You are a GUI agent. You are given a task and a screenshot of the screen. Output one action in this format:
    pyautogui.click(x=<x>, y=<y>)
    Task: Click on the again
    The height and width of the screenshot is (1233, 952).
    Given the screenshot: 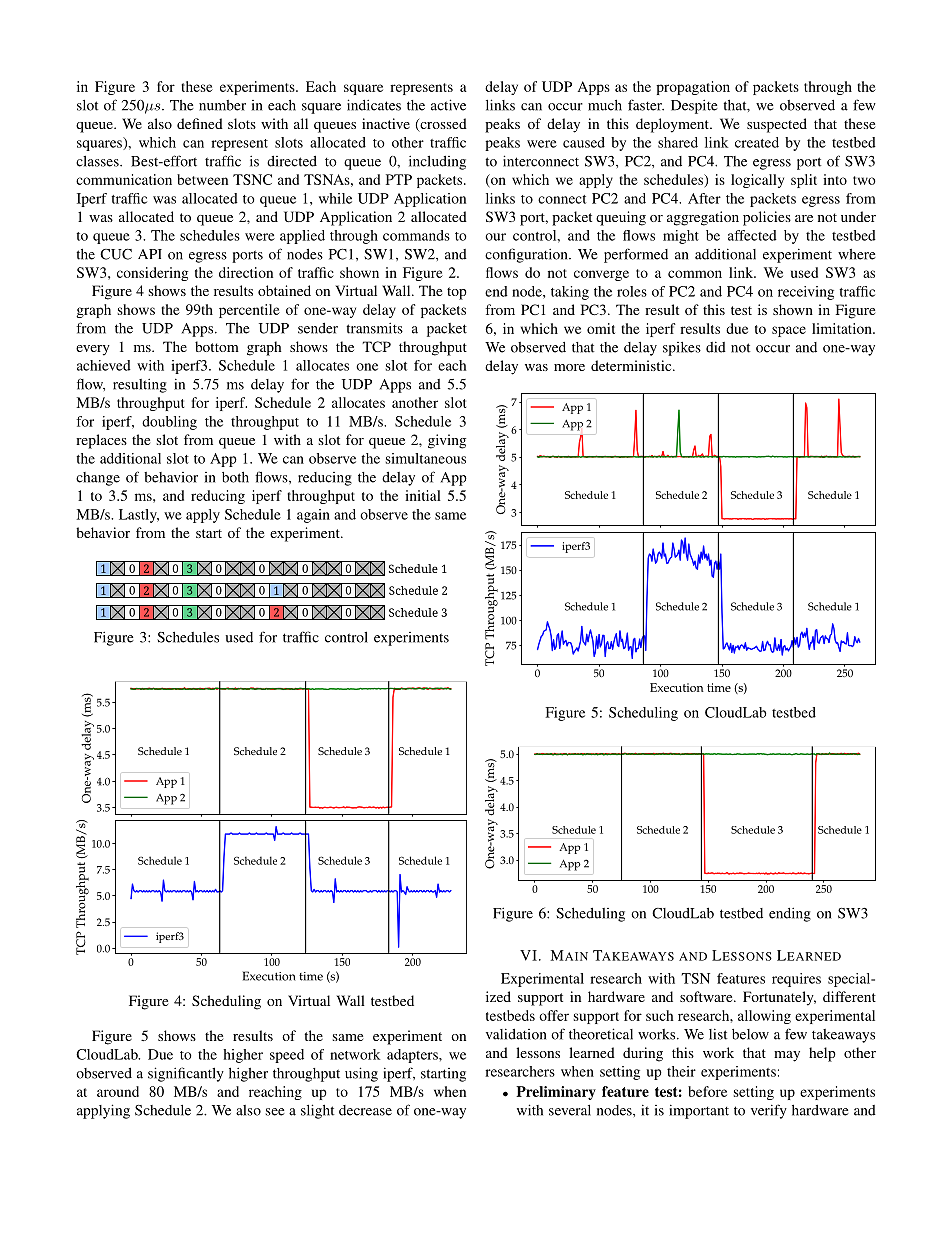 What is the action you would take?
    pyautogui.click(x=313, y=516)
